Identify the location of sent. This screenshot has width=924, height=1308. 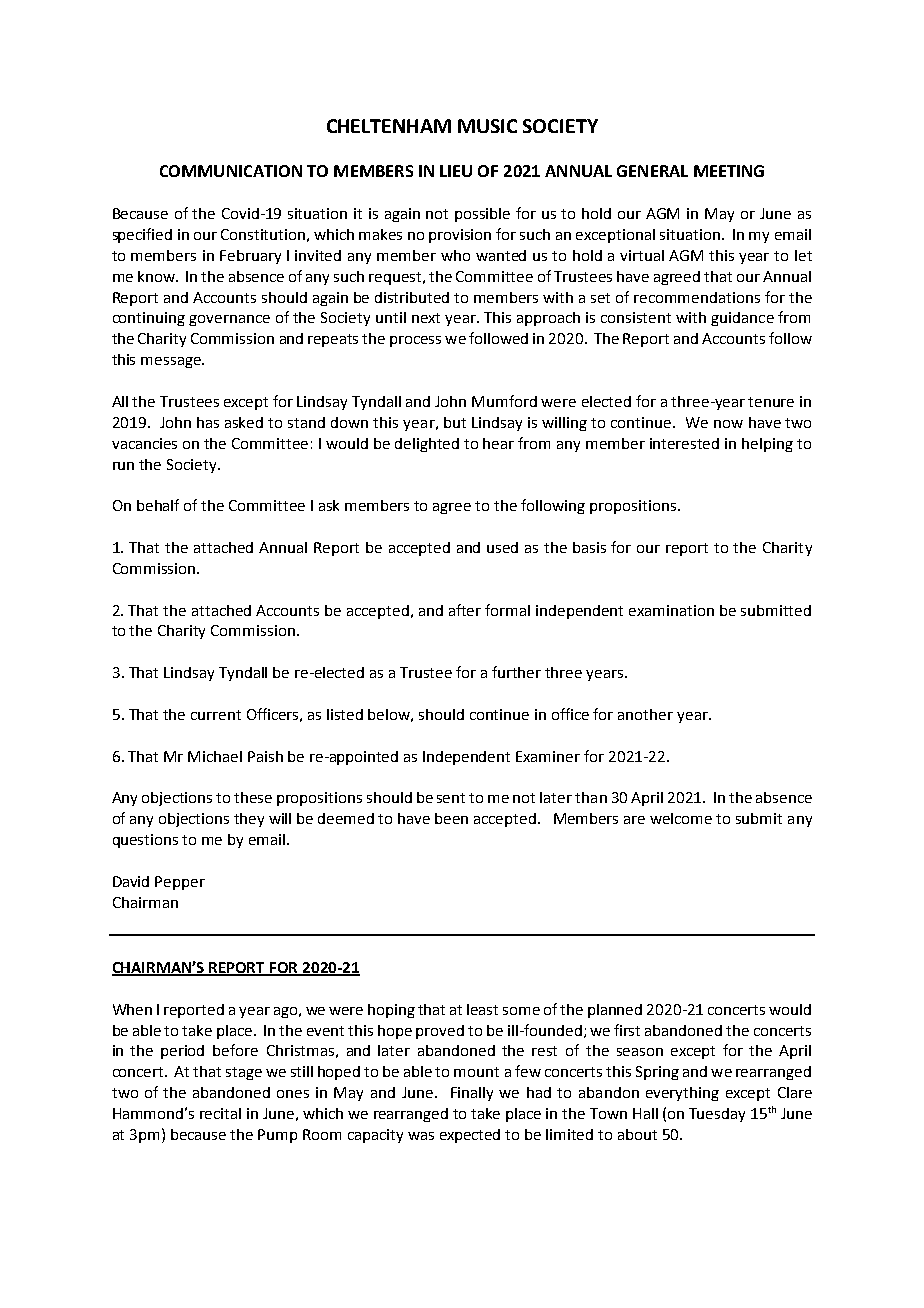
(451, 798).
